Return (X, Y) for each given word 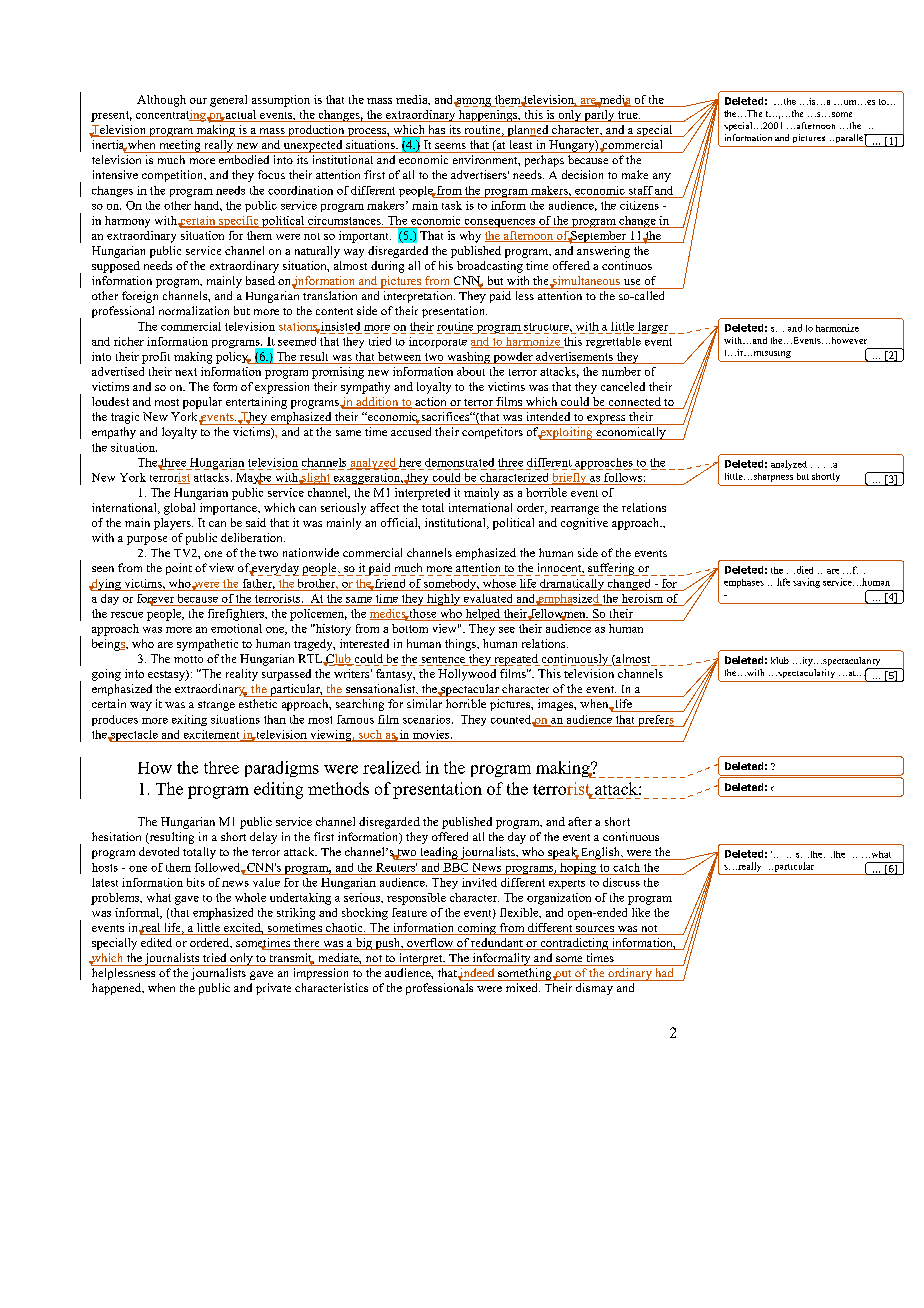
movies (432, 734)
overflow (430, 944)
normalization (194, 310)
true (629, 115)
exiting (189, 720)
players (173, 524)
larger (653, 328)
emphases (744, 583)
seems (450, 146)
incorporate (438, 342)
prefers (656, 721)
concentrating (172, 116)
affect (384, 507)
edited (156, 942)
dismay (594, 989)
